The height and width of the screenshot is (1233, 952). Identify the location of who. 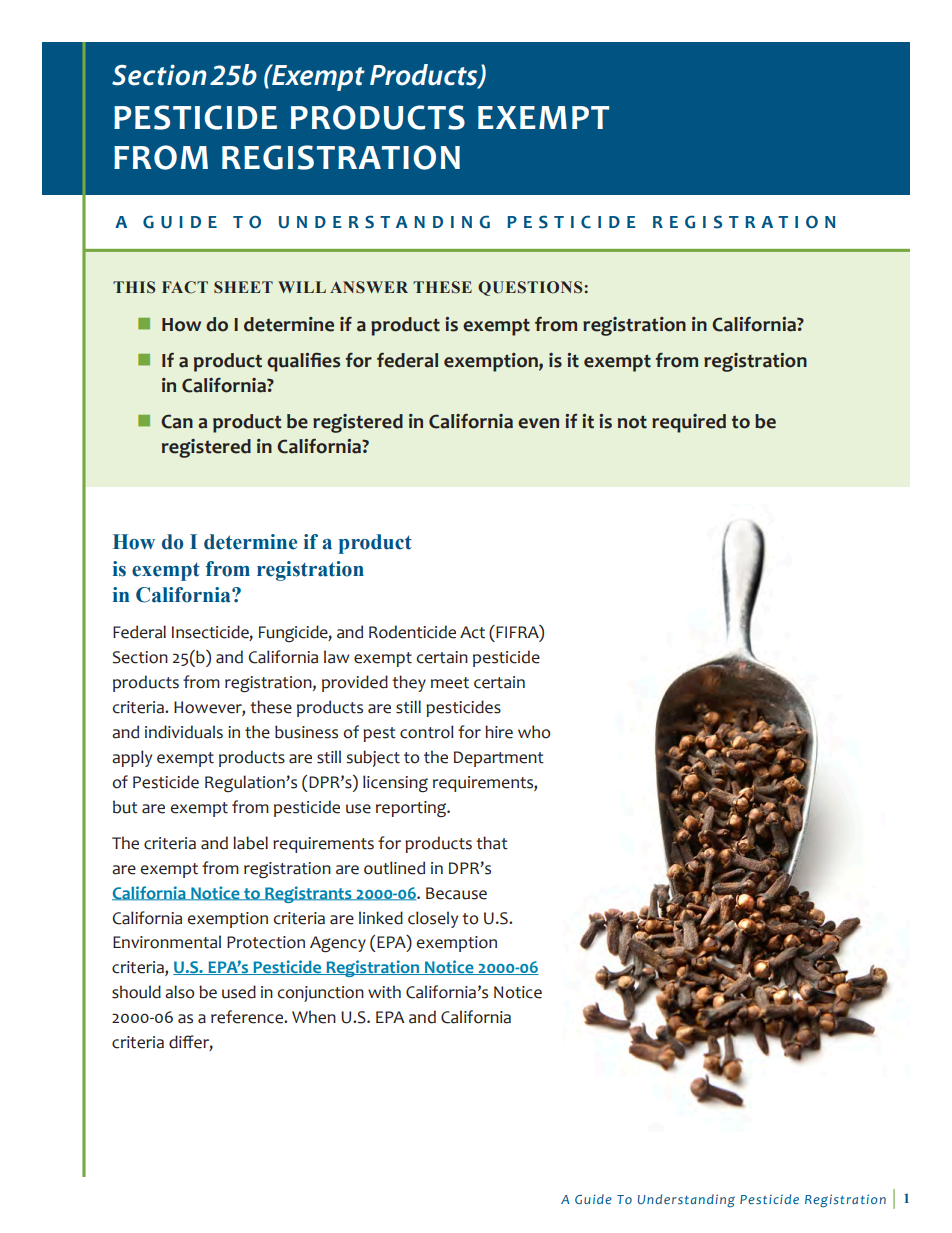
(534, 732).
